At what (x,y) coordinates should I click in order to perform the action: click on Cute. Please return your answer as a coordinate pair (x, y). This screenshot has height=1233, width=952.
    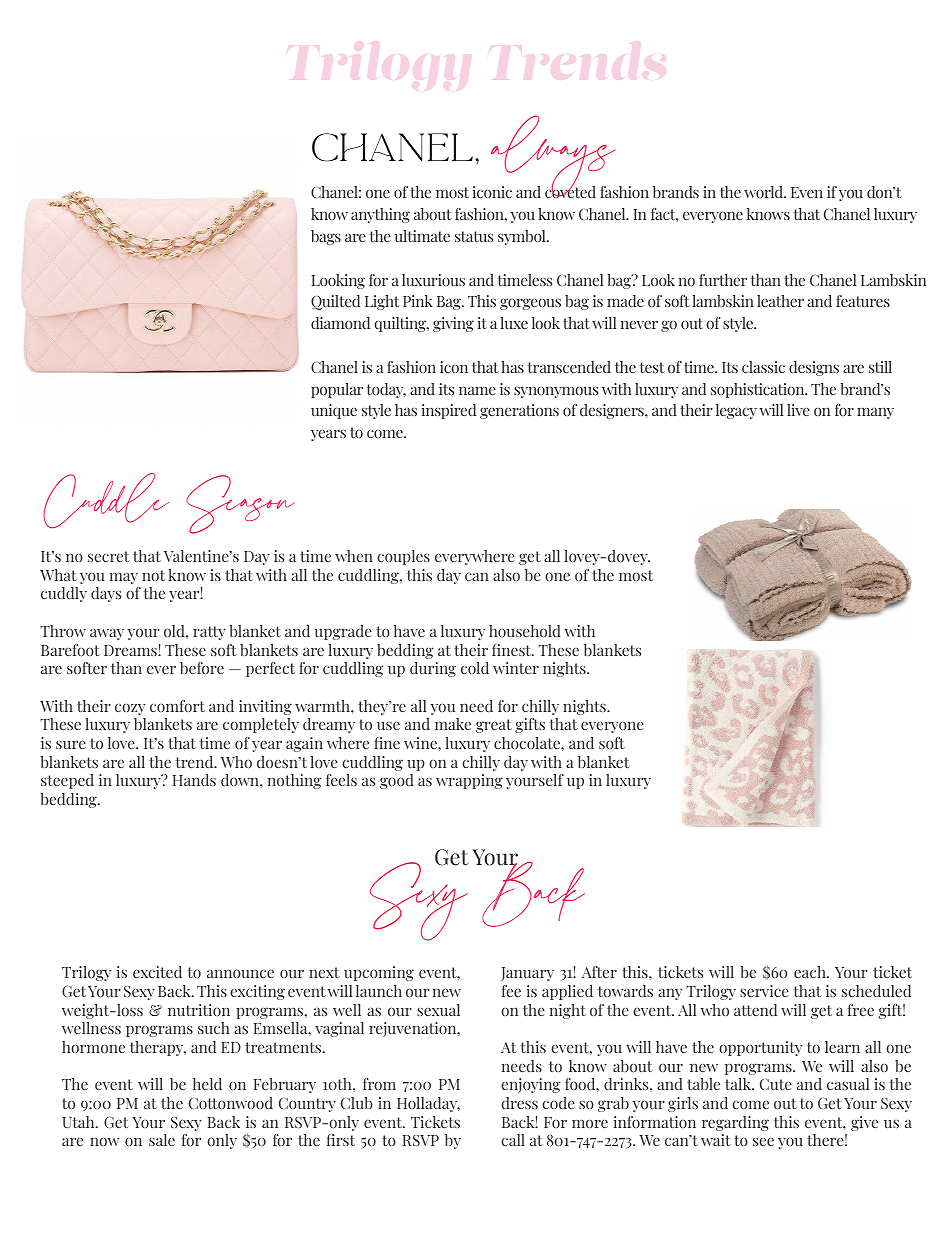
    Looking at the image, I should click on (776, 1084).
